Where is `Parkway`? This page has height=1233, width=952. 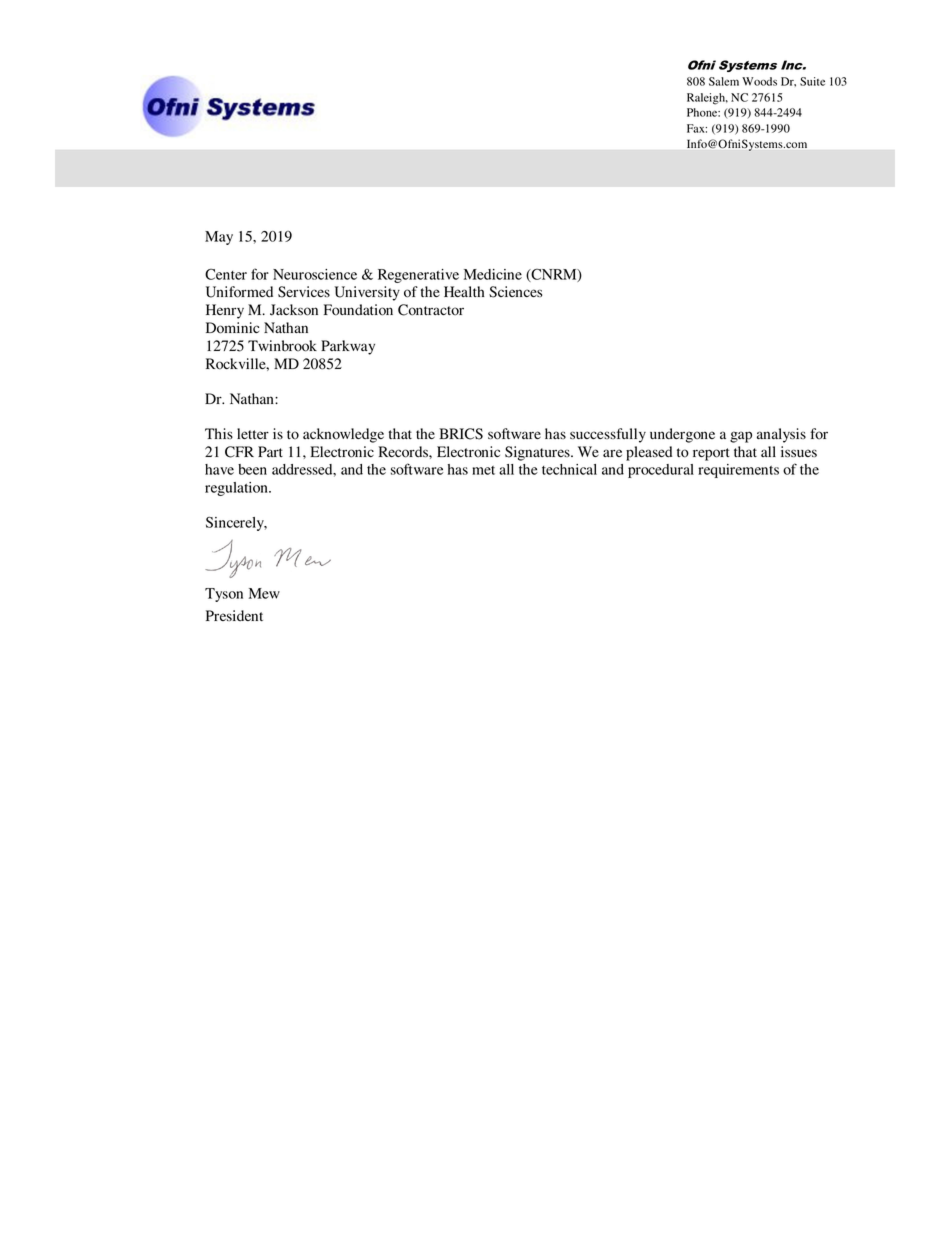
Parkway is located at coordinates (348, 347).
